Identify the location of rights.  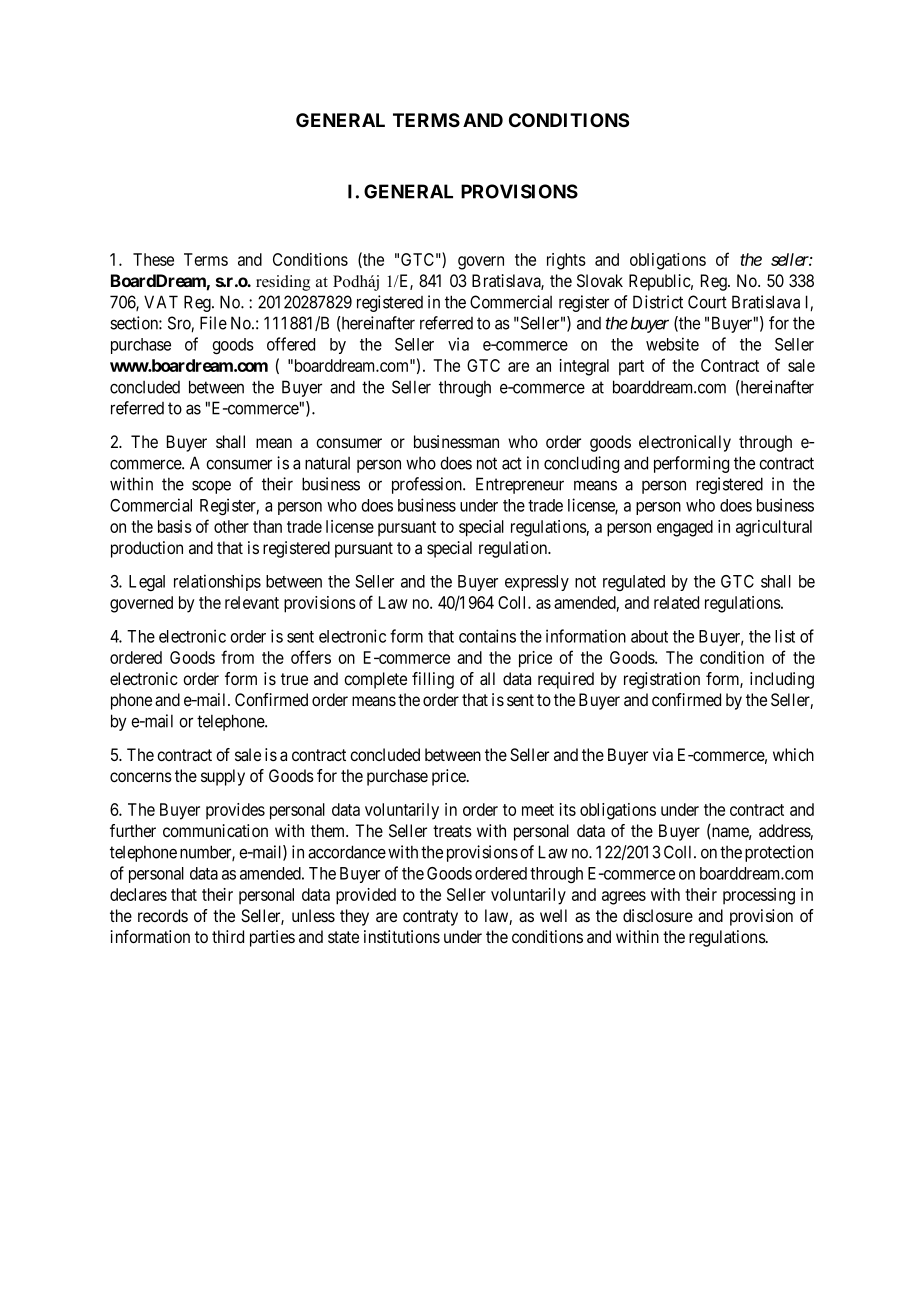
(566, 261).
